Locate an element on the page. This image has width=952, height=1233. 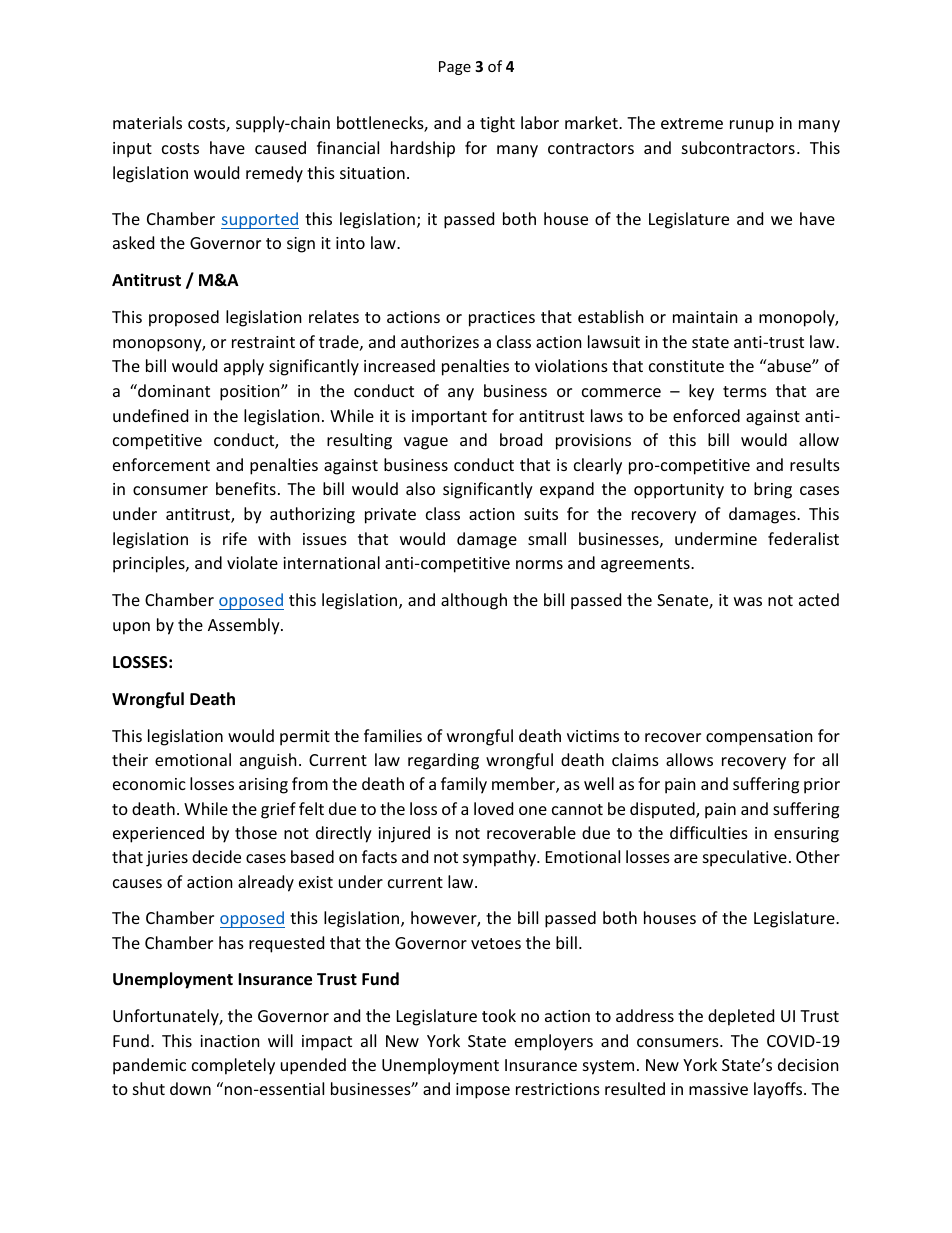
although is located at coordinates (474, 601).
